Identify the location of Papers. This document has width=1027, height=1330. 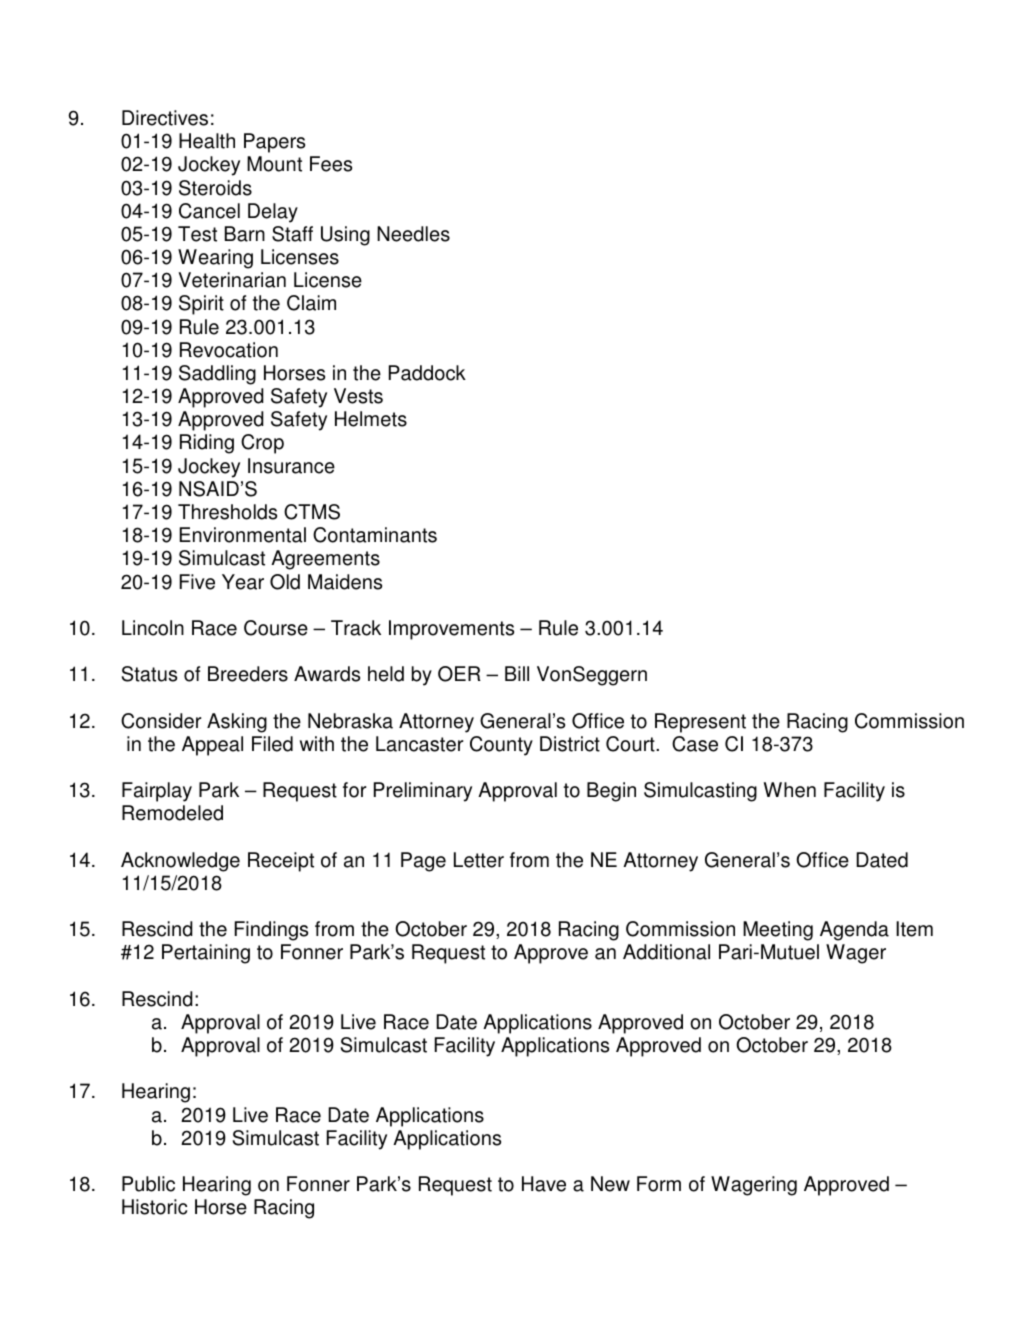
(274, 143).
